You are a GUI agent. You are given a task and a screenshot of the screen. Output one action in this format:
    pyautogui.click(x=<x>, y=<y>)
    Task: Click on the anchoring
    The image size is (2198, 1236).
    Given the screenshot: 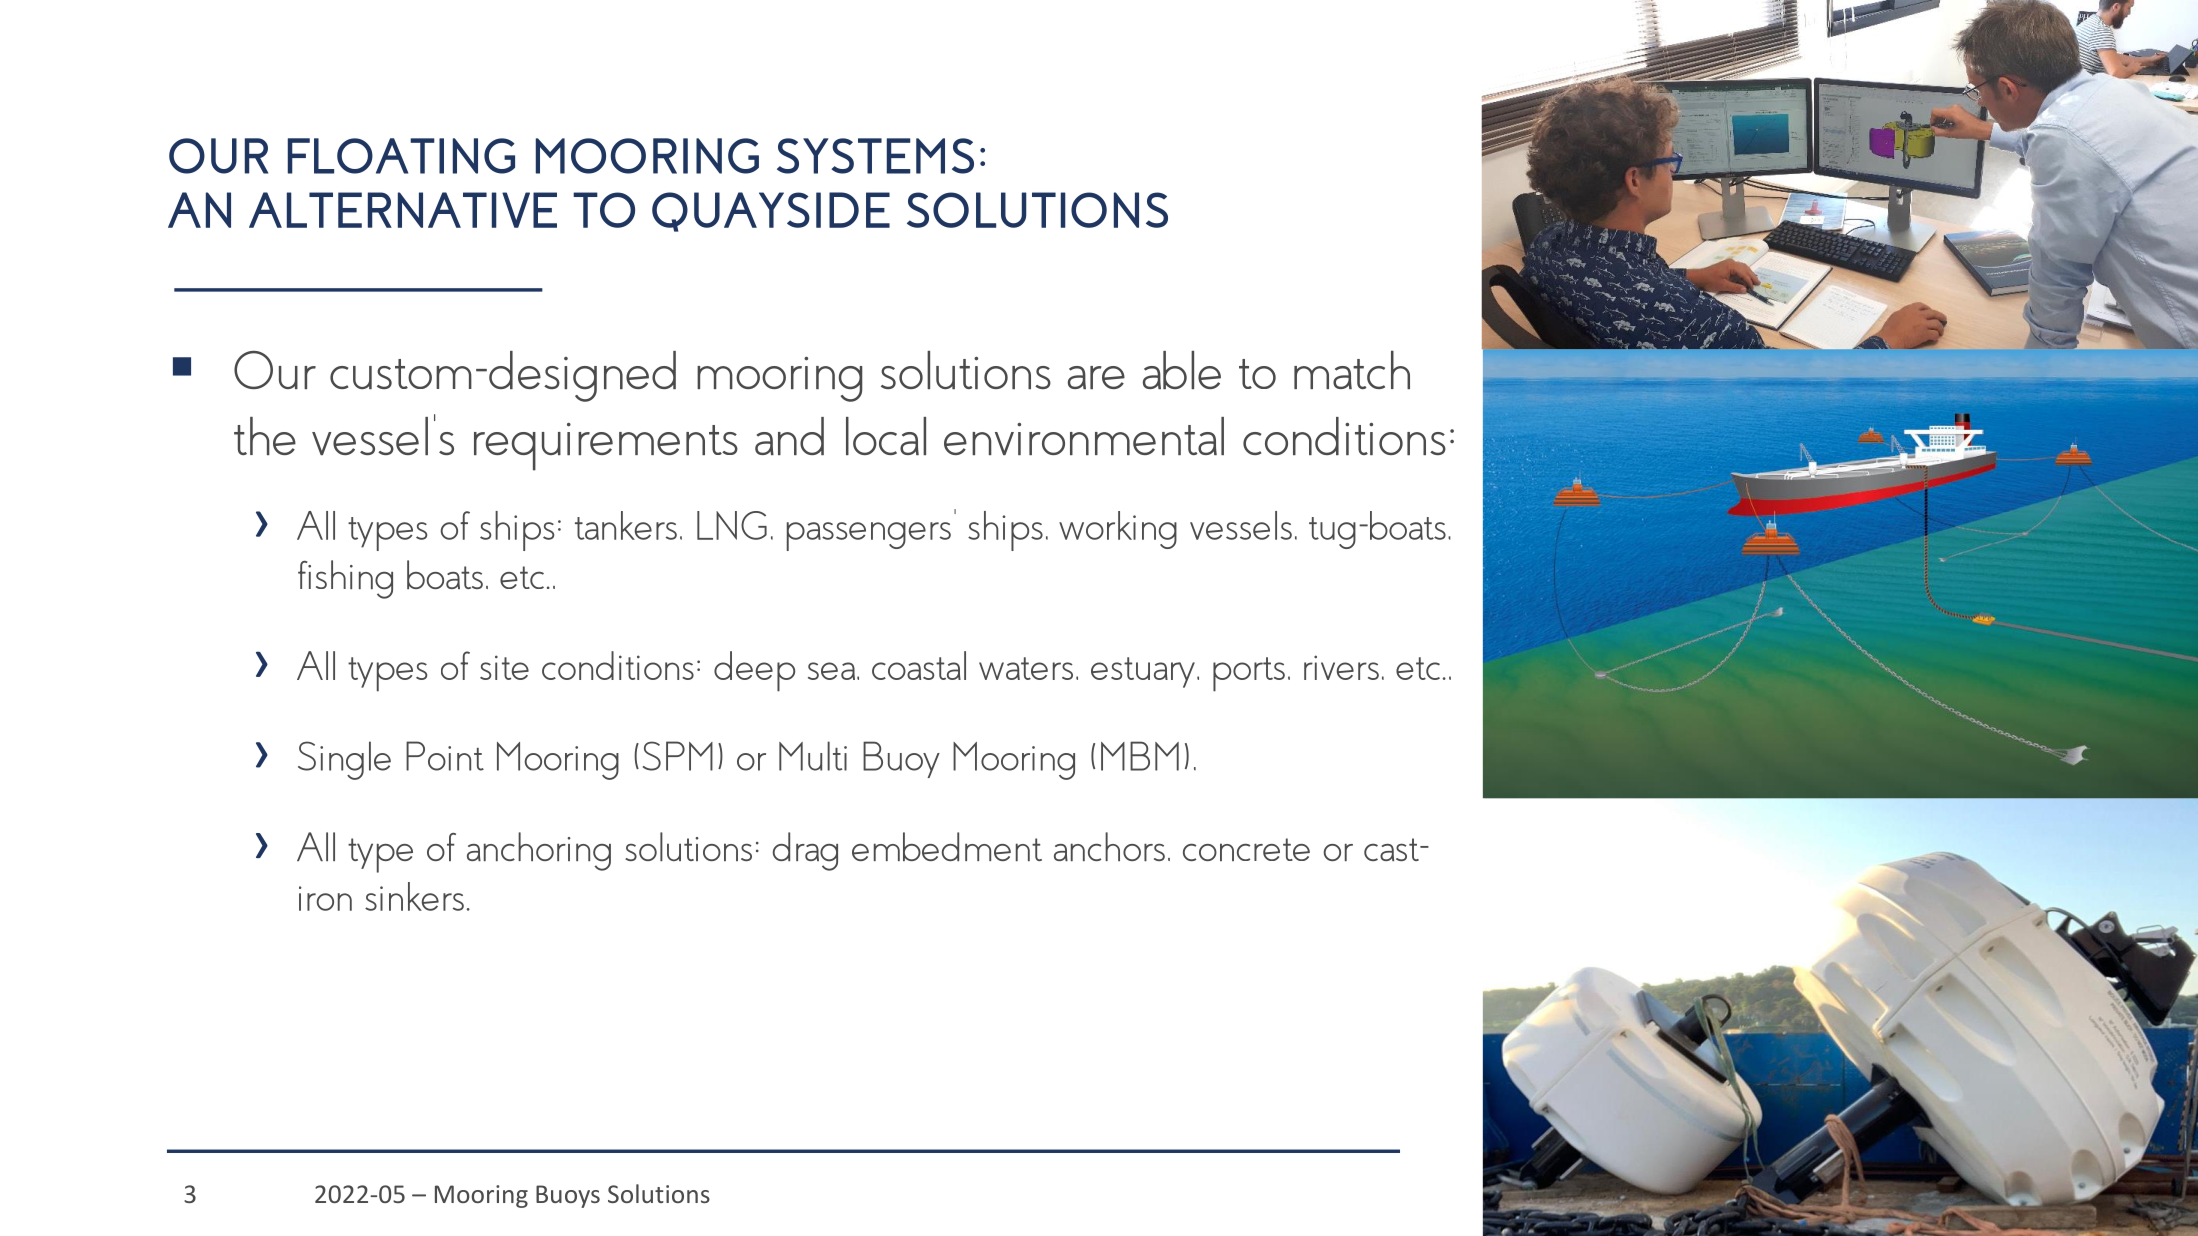 What is the action you would take?
    pyautogui.click(x=539, y=851)
